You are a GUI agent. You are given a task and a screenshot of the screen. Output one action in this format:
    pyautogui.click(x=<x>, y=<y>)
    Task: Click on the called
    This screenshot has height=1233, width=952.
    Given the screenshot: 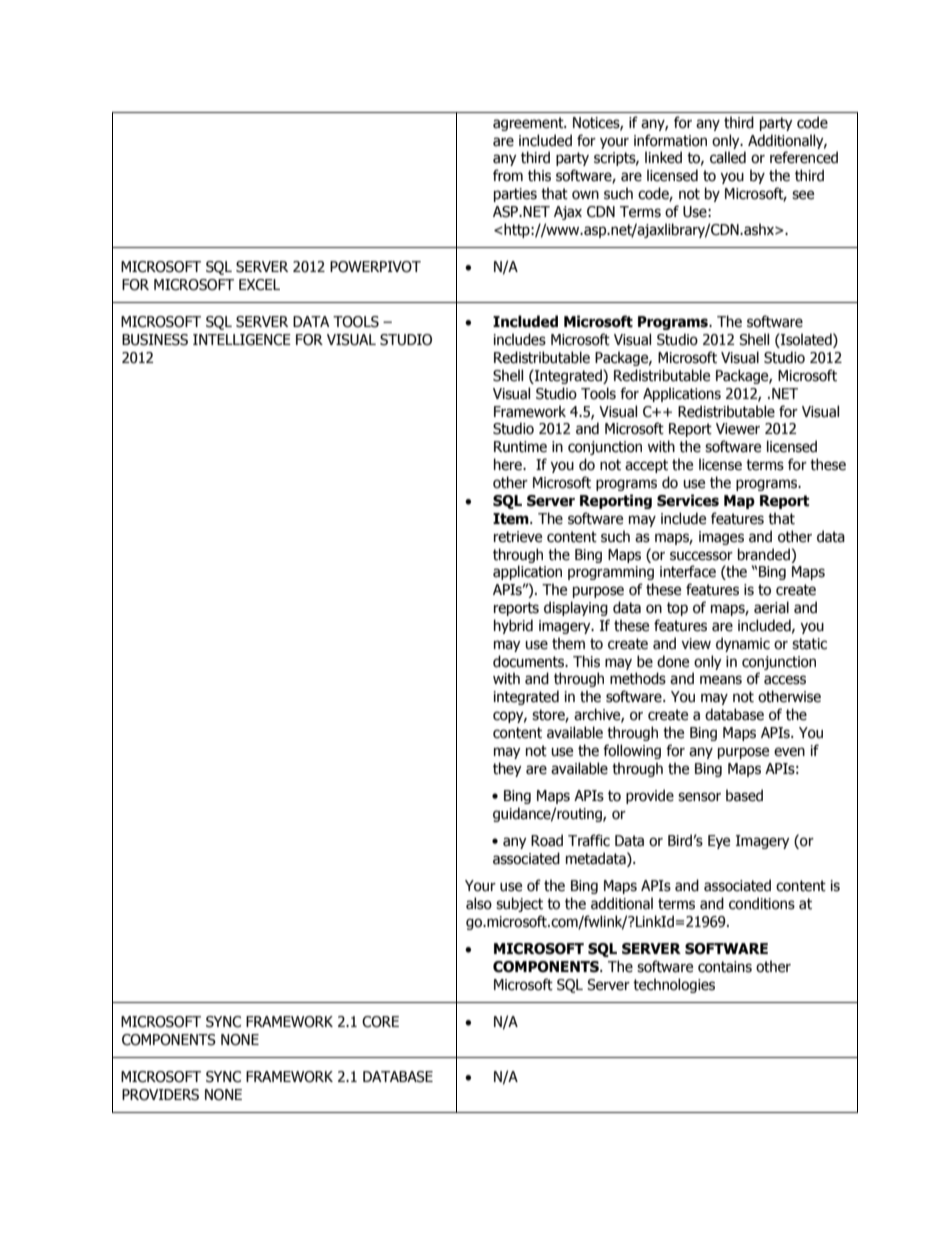 What is the action you would take?
    pyautogui.click(x=728, y=157)
